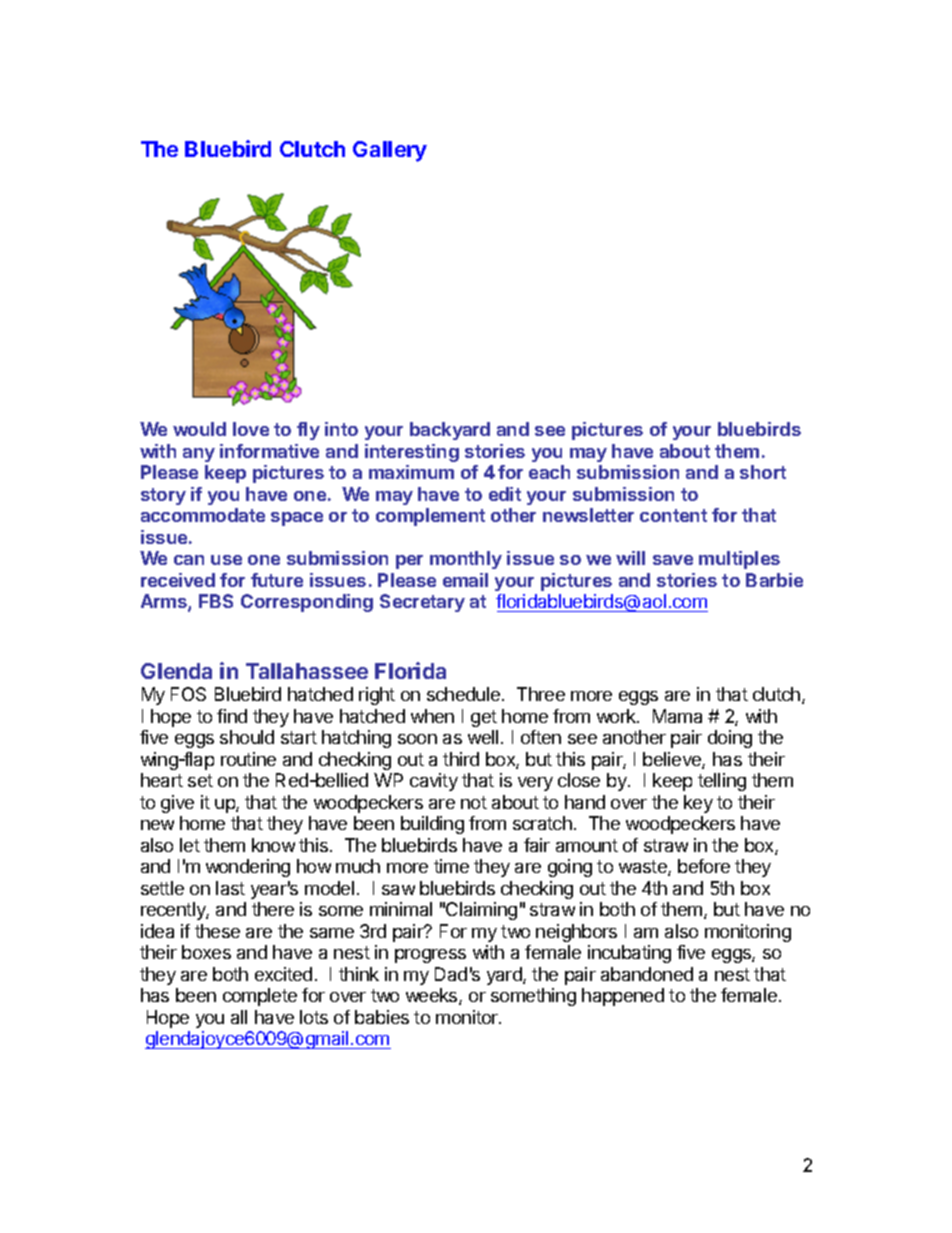 Image resolution: width=952 pixels, height=1233 pixels. Describe the element at coordinates (341, 429) in the image. I see `into` at that location.
